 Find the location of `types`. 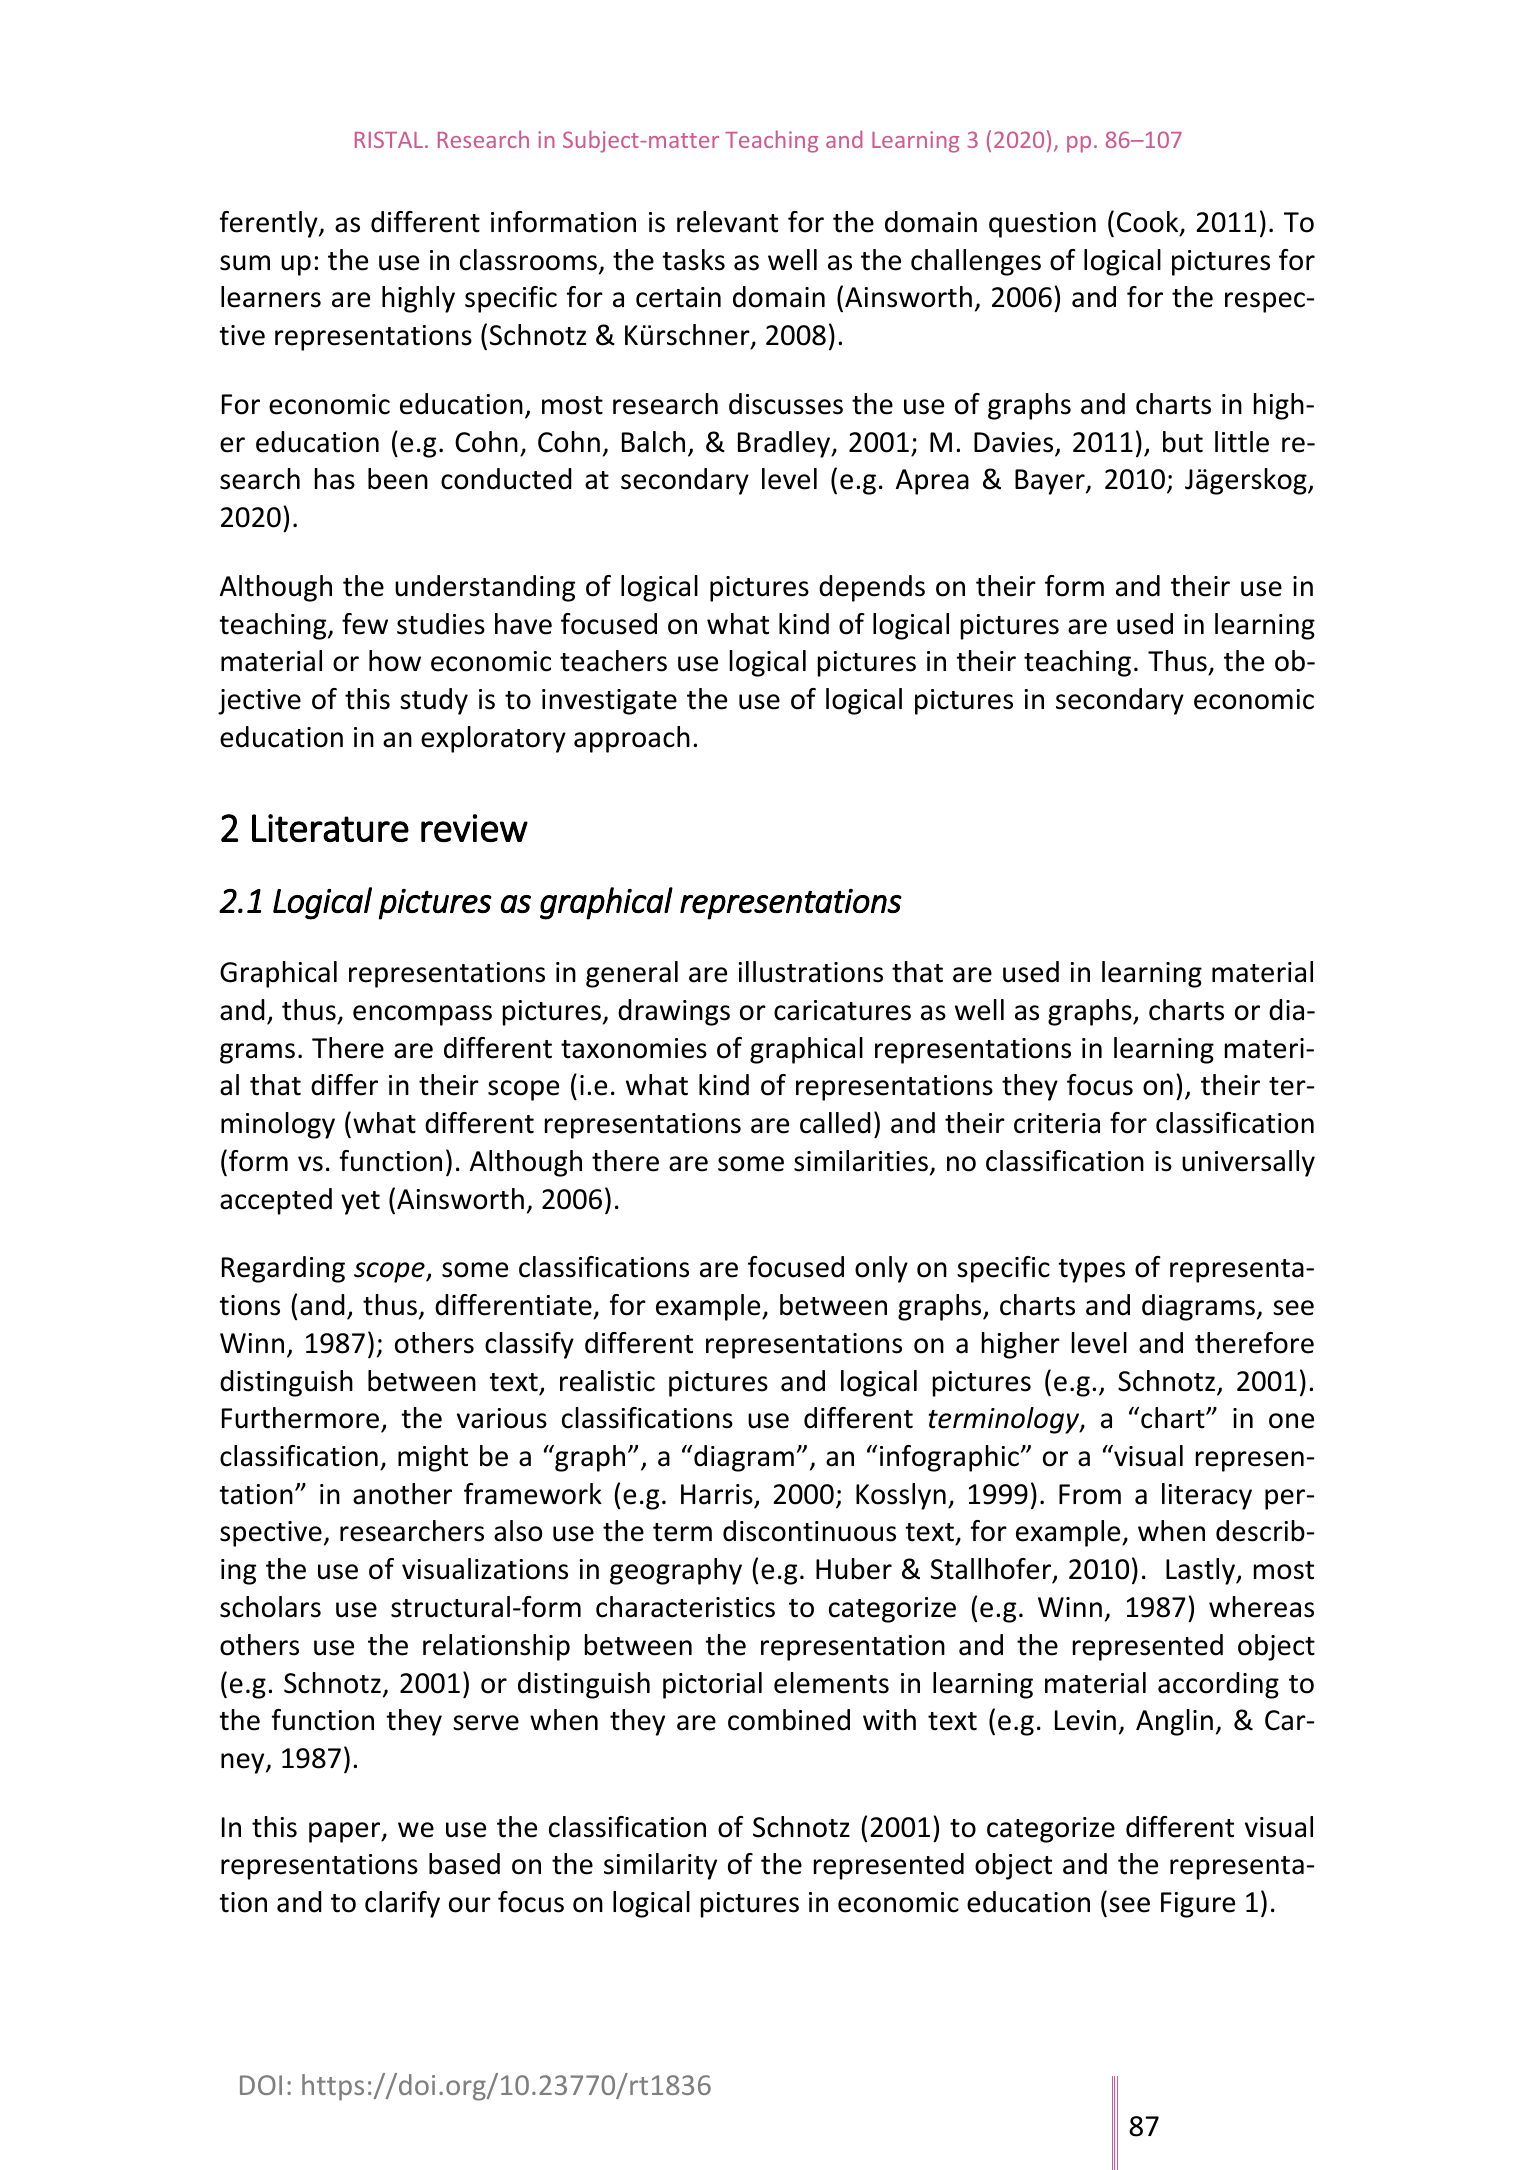

types is located at coordinates (1091, 1271).
